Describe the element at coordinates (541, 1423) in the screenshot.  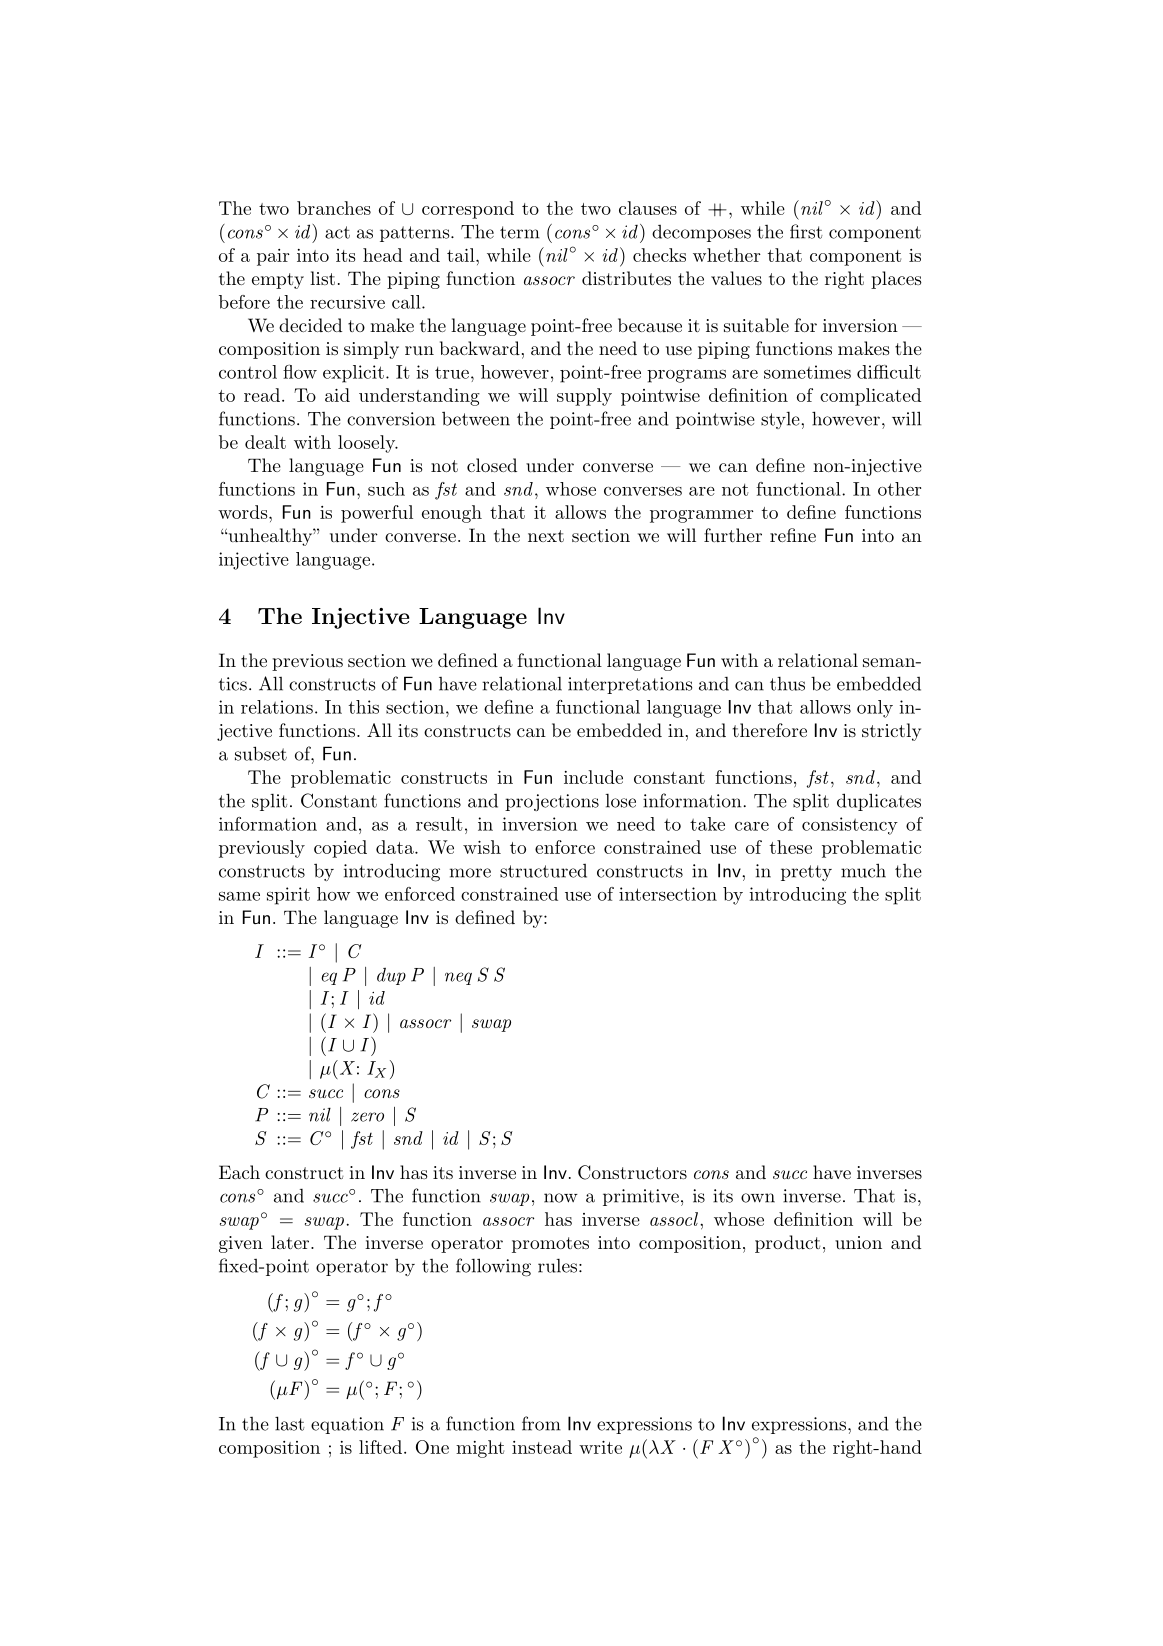
I see `from` at that location.
